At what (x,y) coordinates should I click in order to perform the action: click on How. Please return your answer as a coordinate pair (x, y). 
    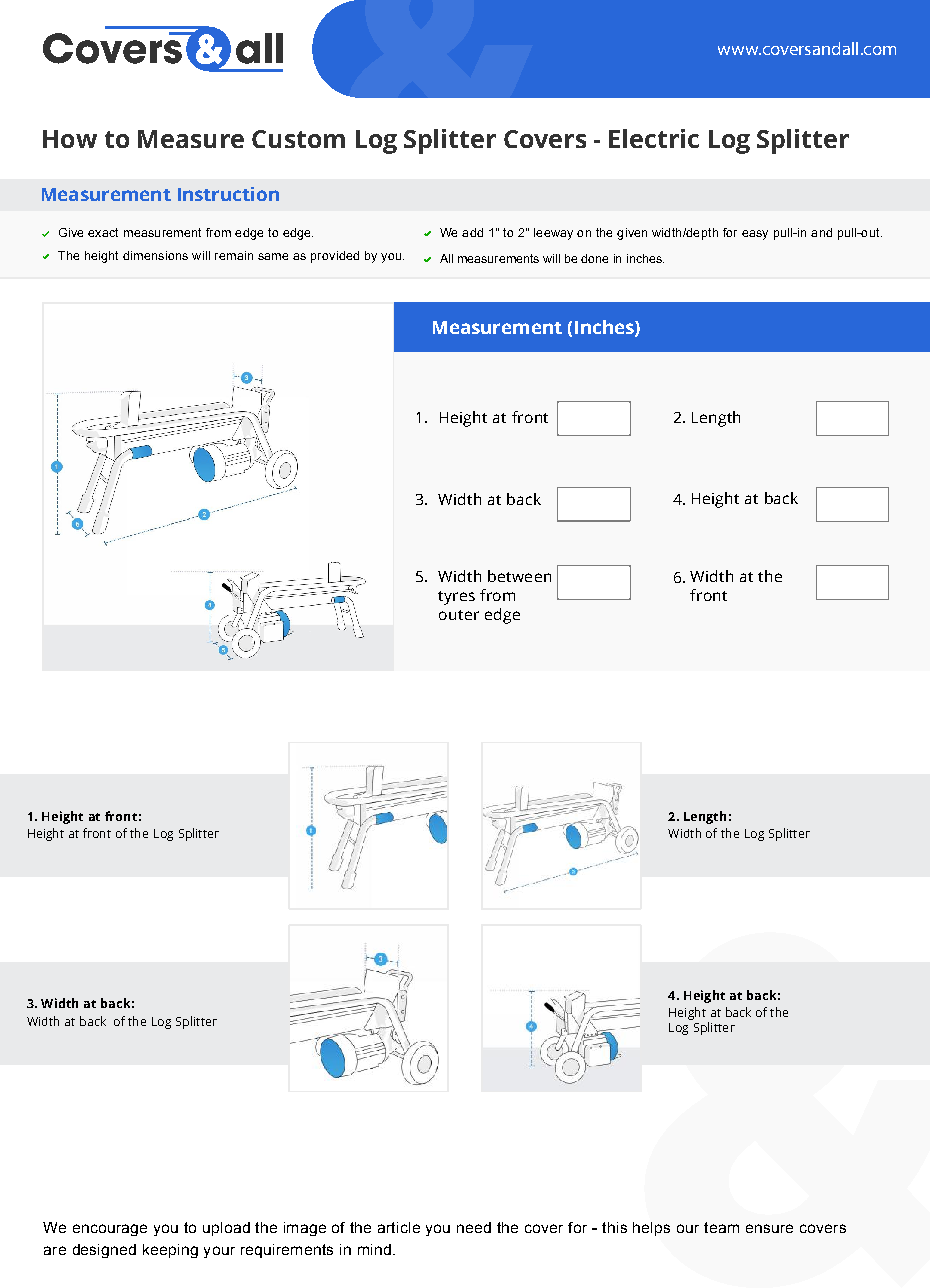
    Looking at the image, I should click on (70, 139).
